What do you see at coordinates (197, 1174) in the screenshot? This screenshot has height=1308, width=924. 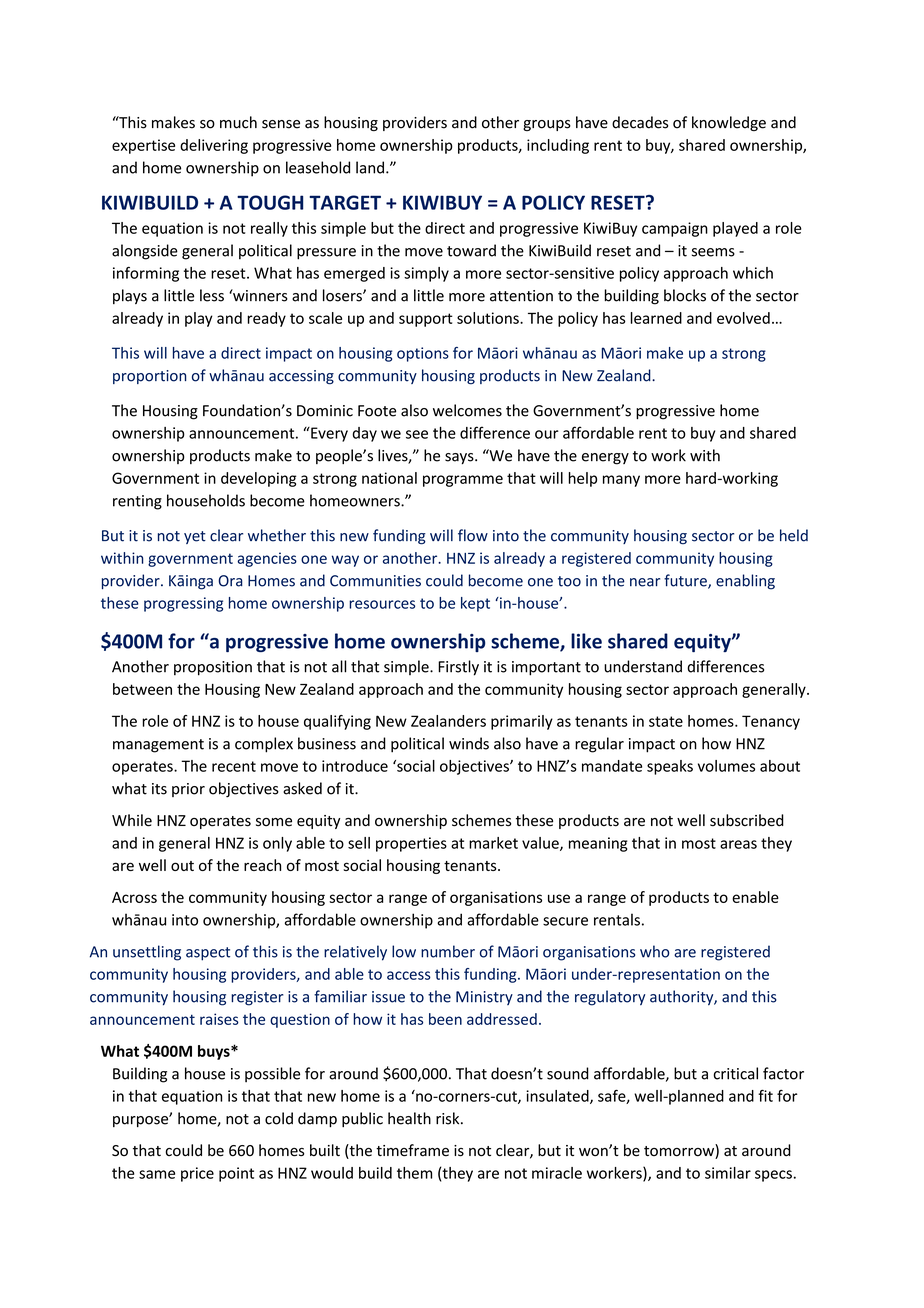 I see `price` at bounding box center [197, 1174].
